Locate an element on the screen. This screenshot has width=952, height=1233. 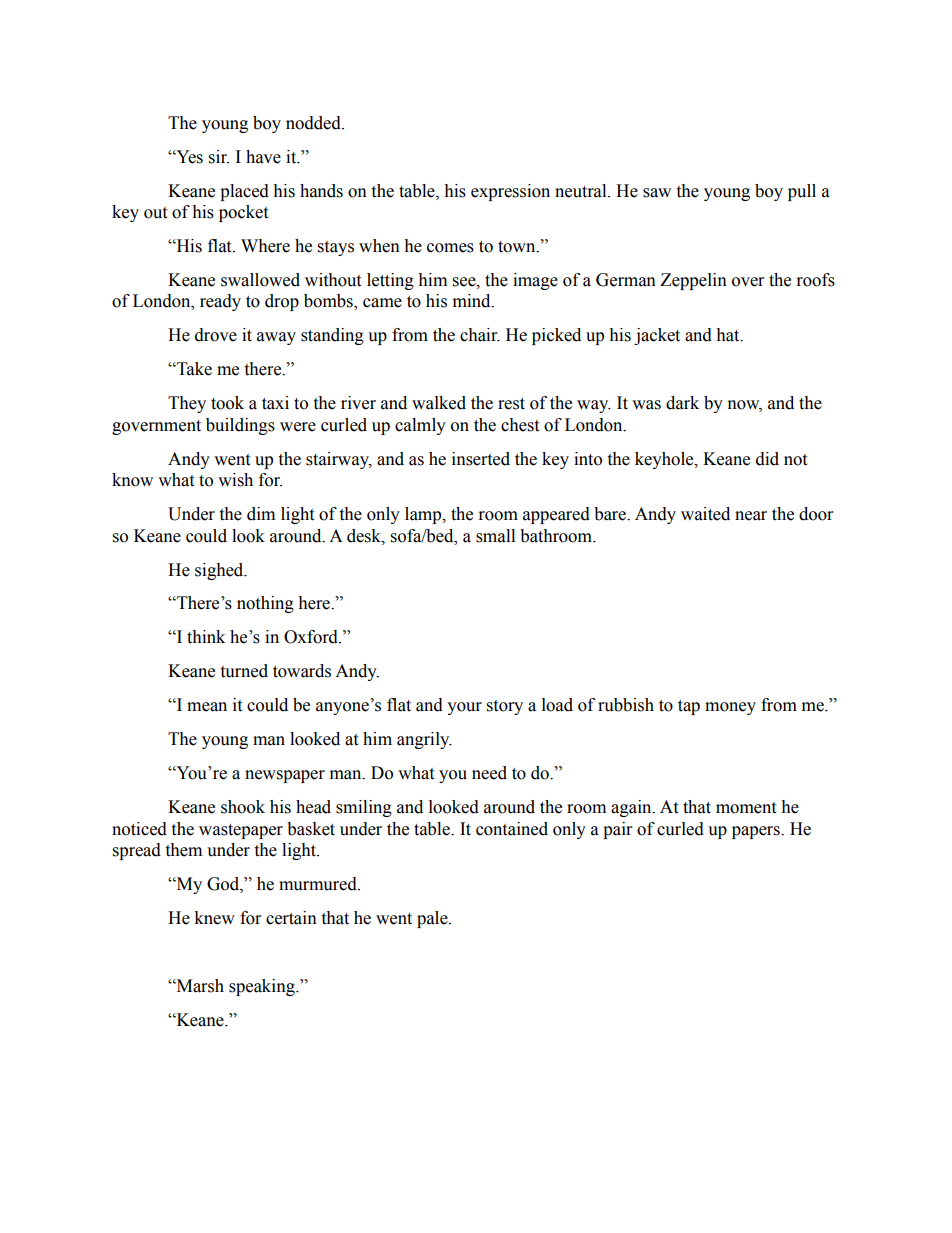
speaking is located at coordinates (263, 987).
